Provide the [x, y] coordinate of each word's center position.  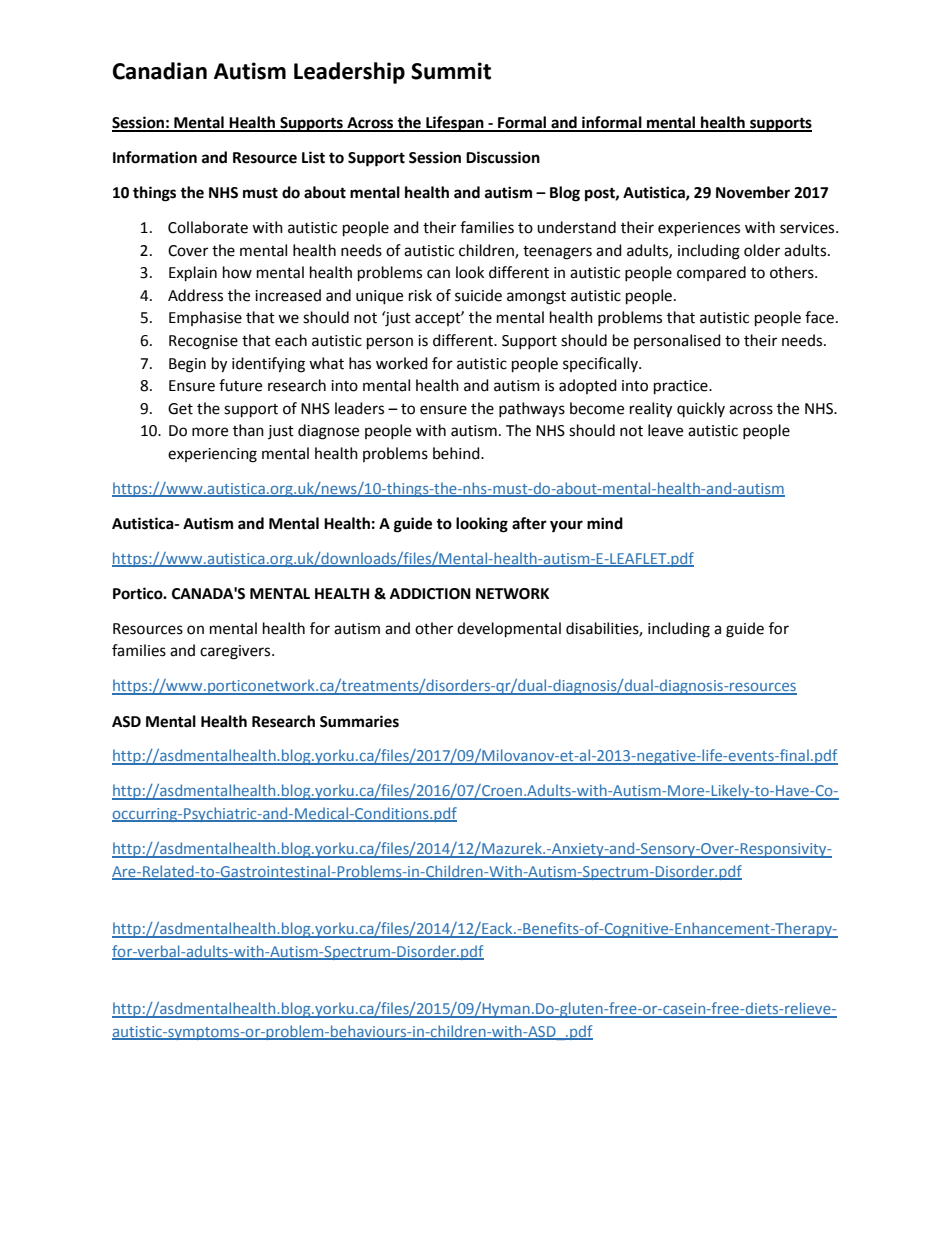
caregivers [236, 652]
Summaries [359, 721]
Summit [451, 71]
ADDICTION [430, 594]
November [753, 192]
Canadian [160, 71]
